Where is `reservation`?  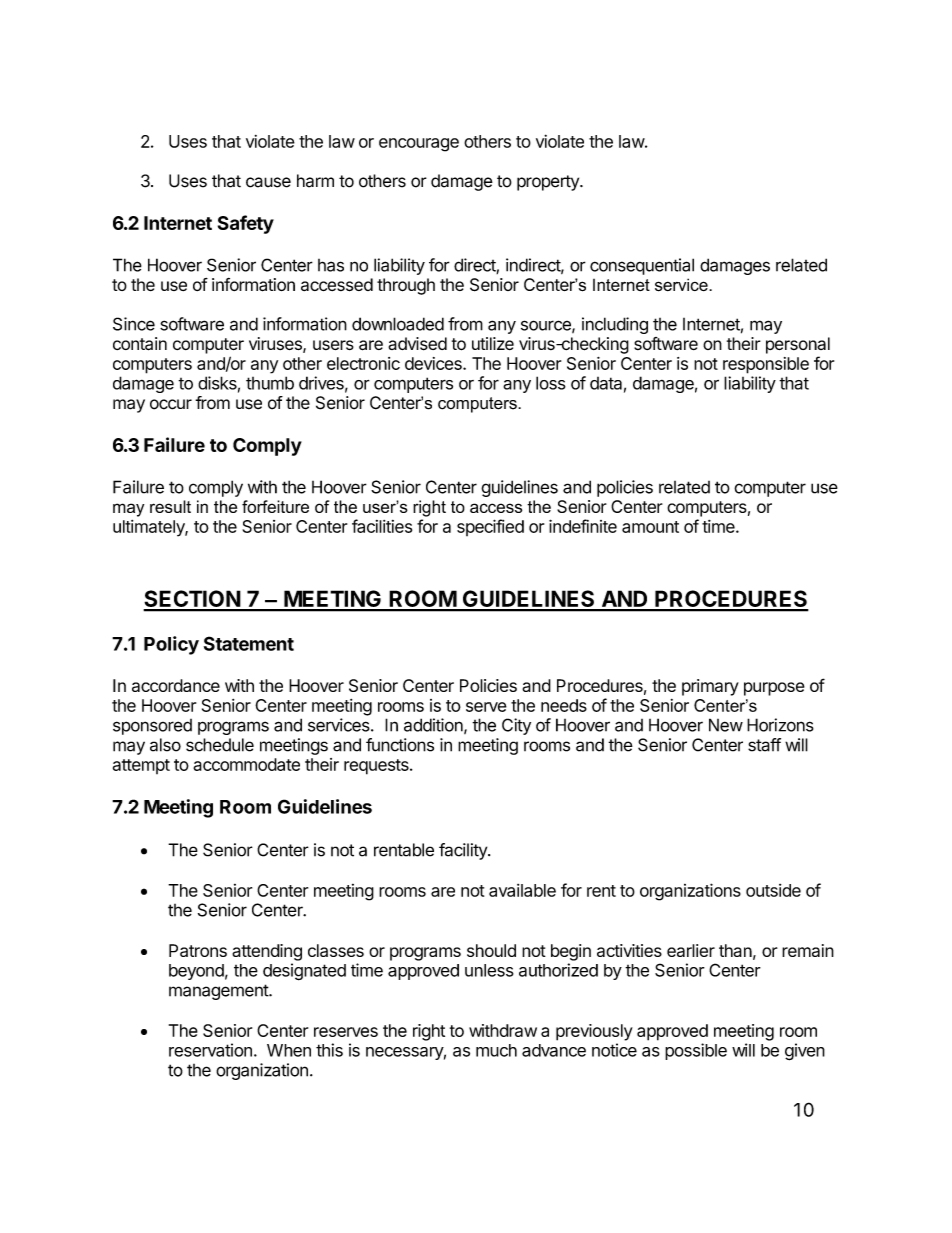
reservation is located at coordinates (210, 1050).
